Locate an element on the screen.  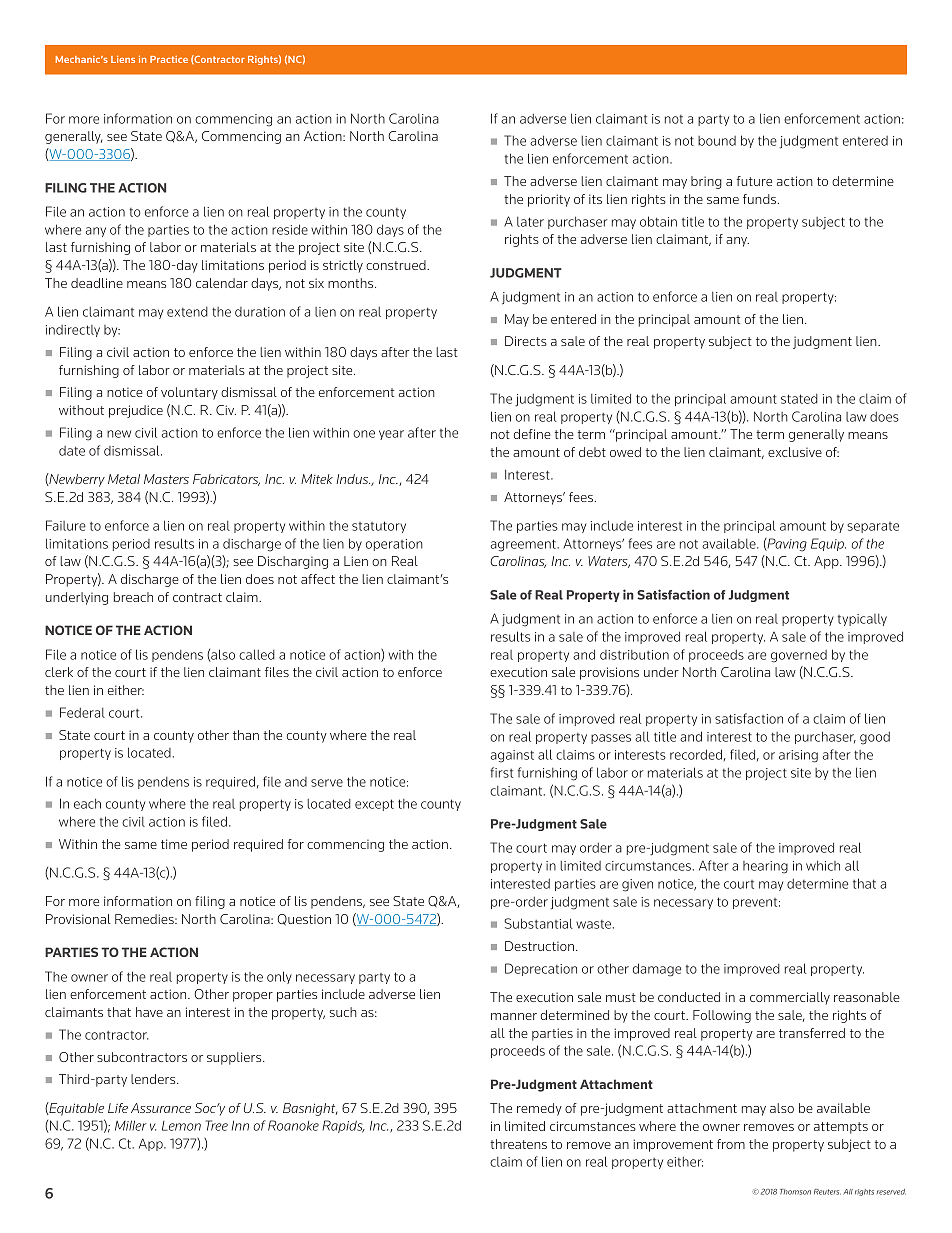
exclusive is located at coordinates (795, 452).
